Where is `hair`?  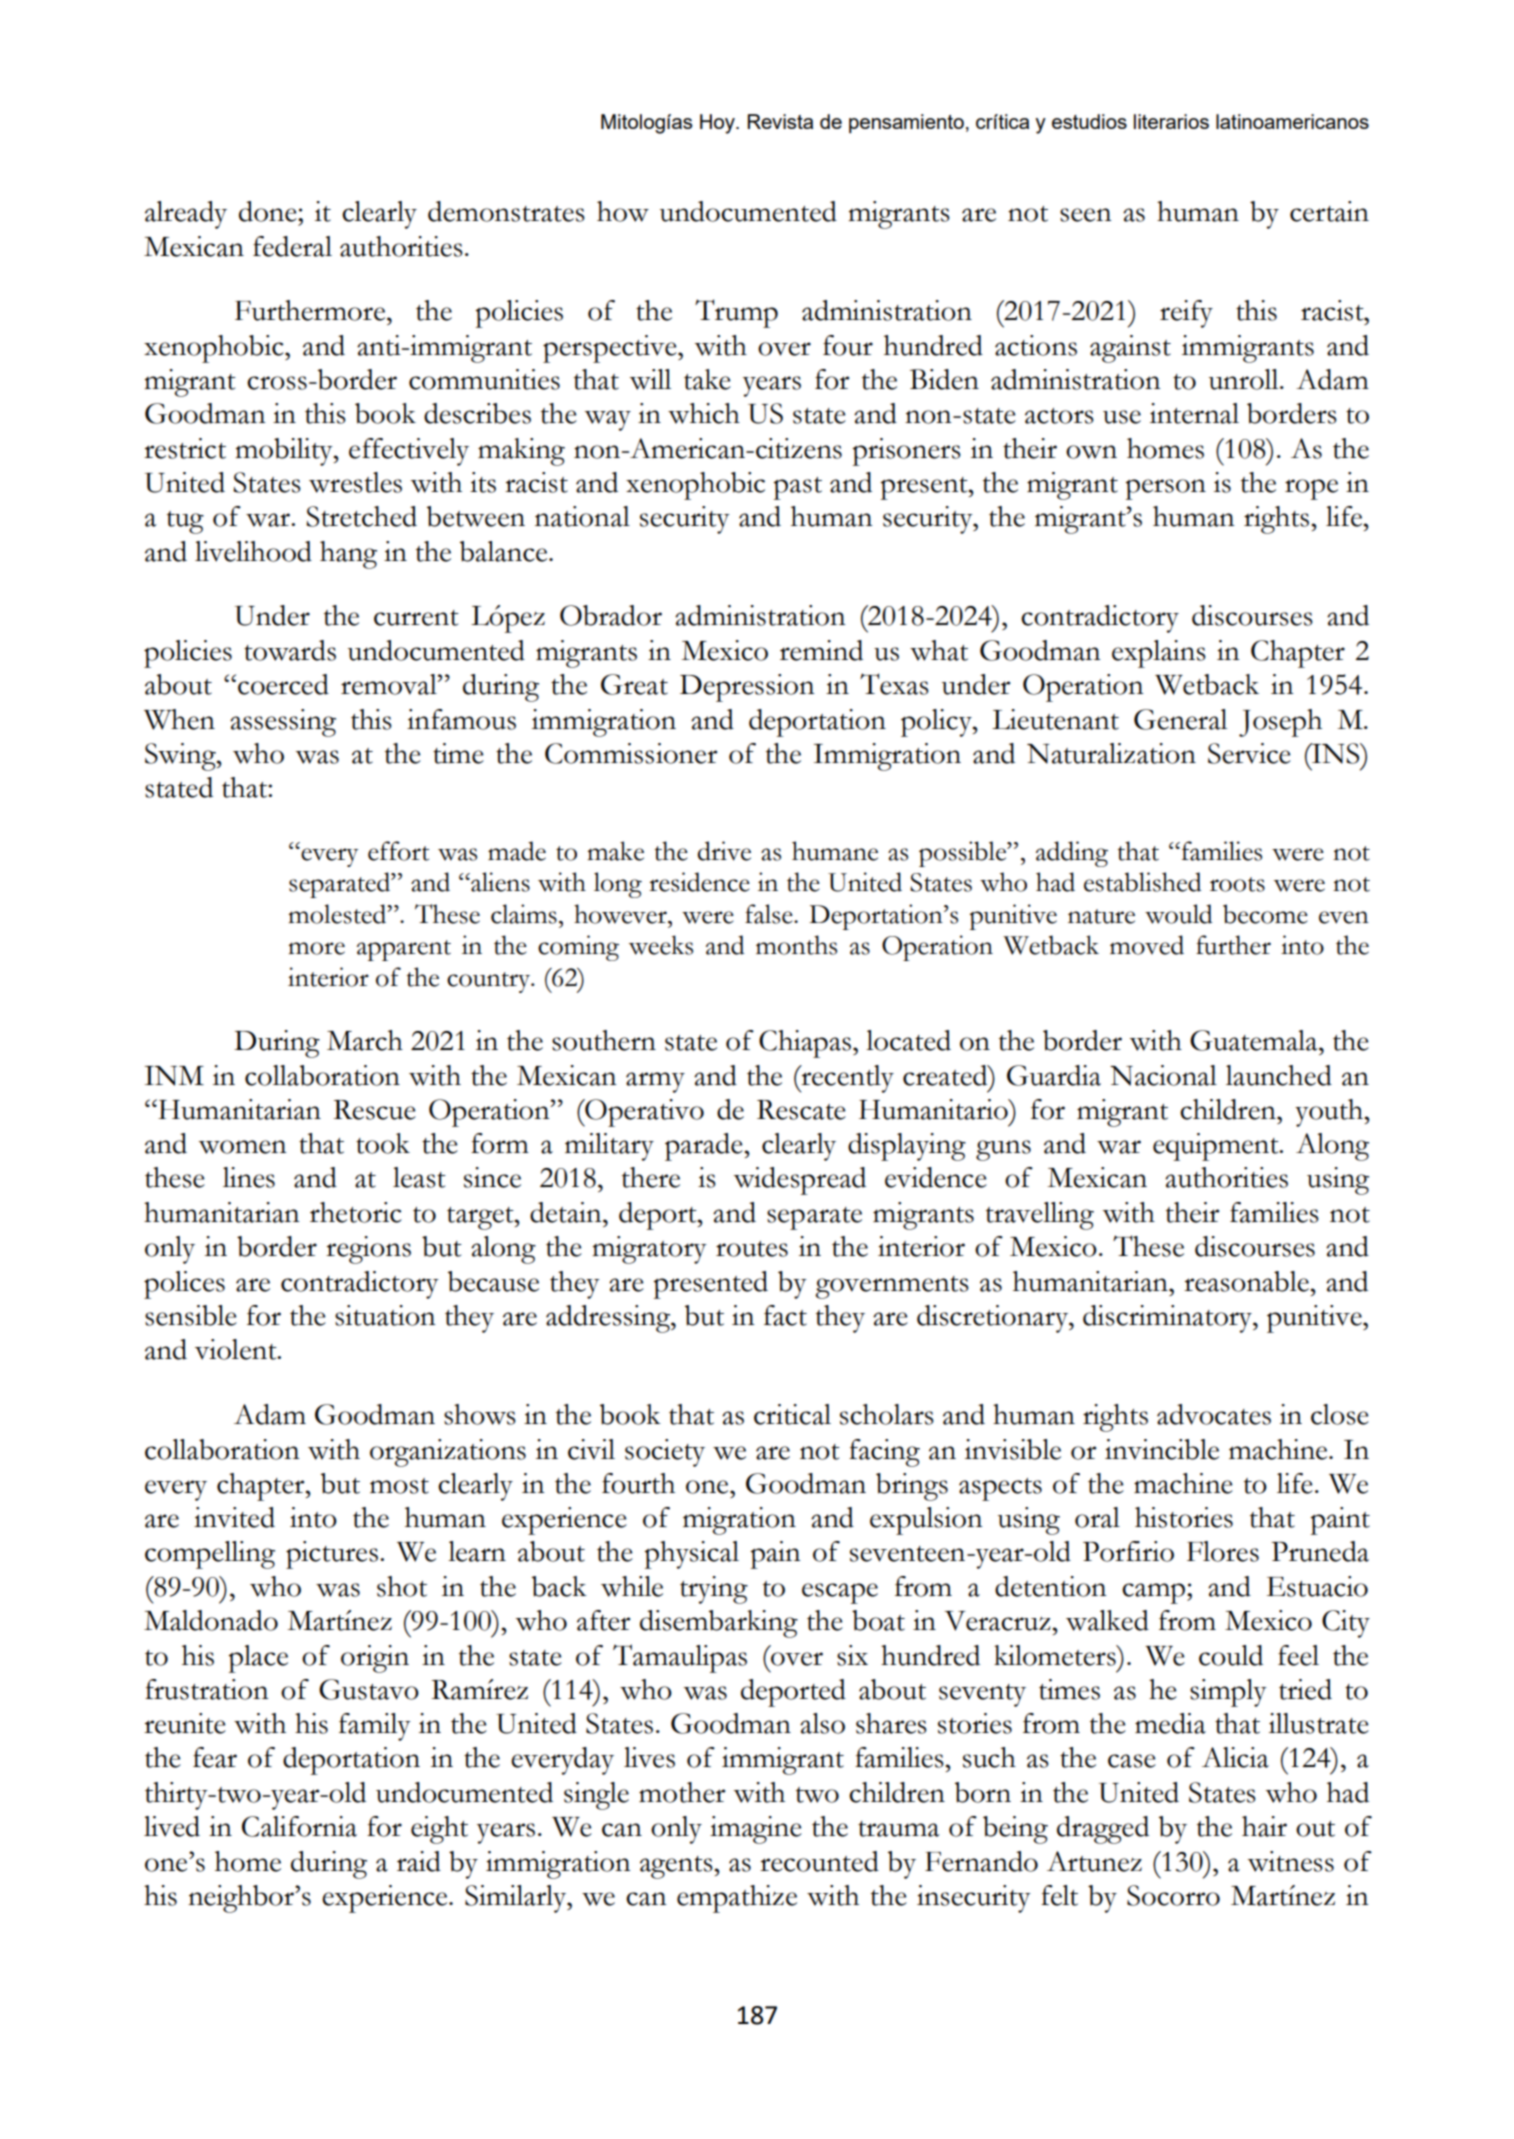
hair is located at coordinates (1264, 1826).
